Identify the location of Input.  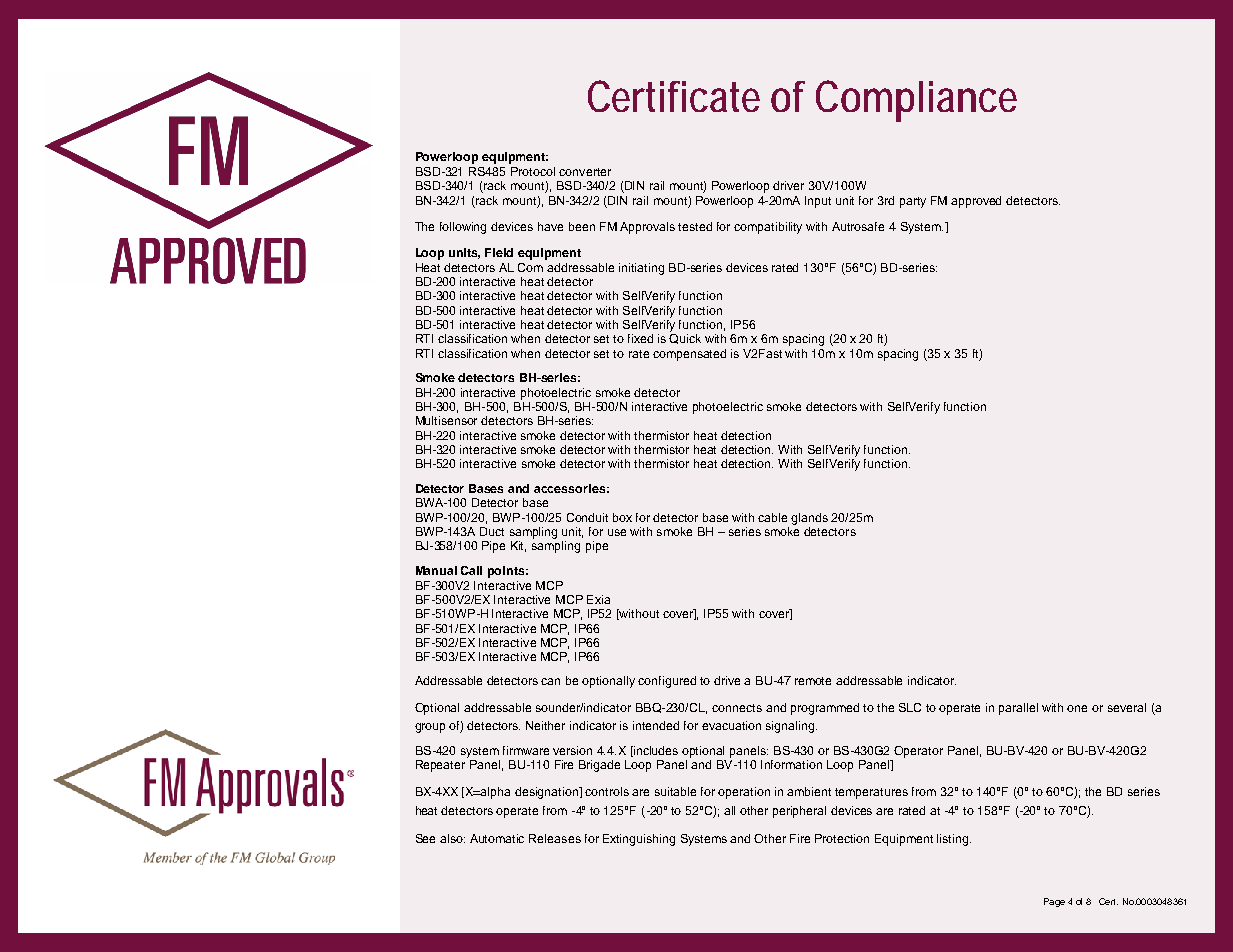
(818, 202).
